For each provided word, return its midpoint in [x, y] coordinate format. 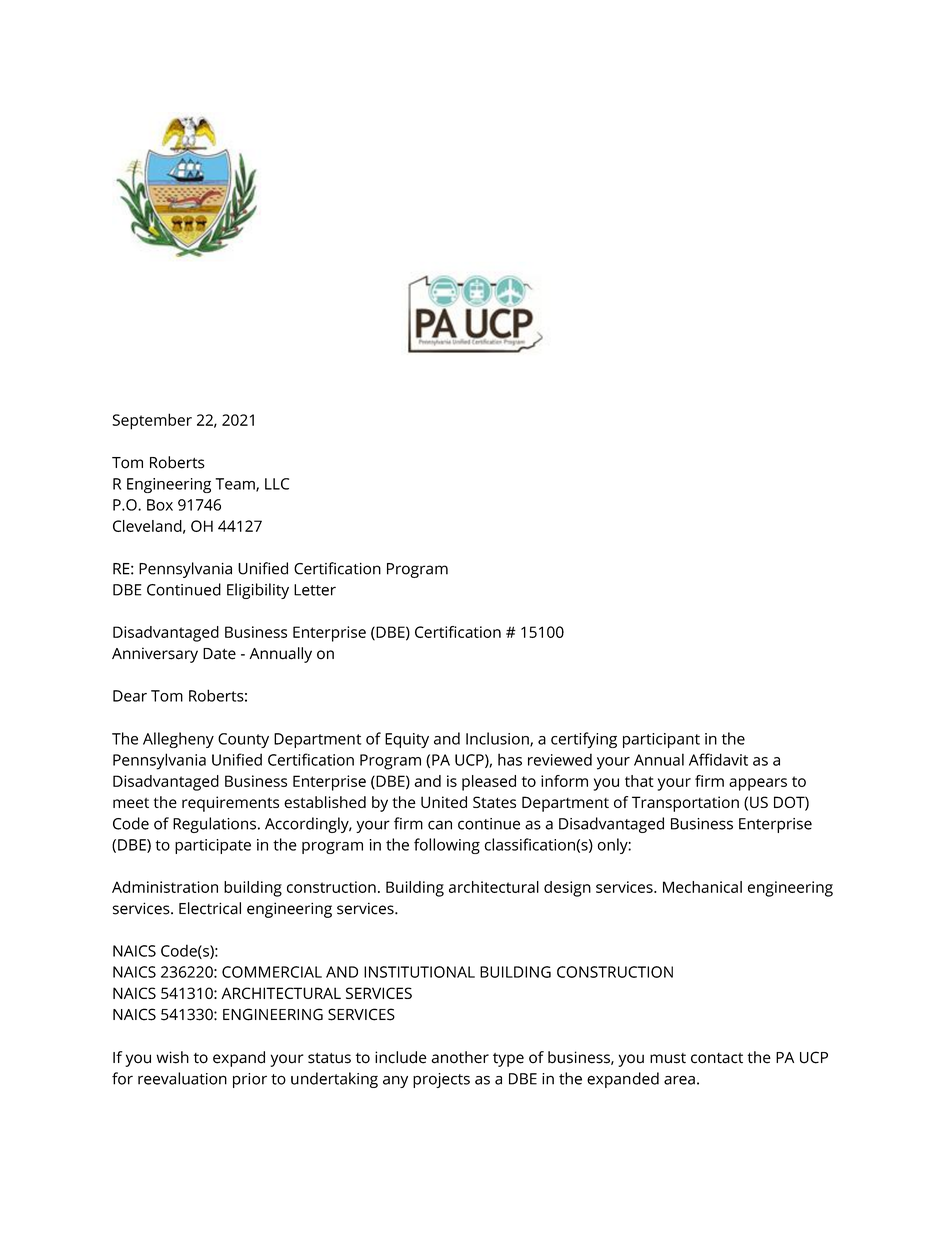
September [152, 421]
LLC [277, 484]
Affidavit [718, 759]
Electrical [210, 908]
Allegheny [178, 740]
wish [172, 1057]
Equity [407, 740]
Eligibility [258, 591]
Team [236, 485]
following [447, 846]
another [460, 1057]
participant [661, 740]
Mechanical [702, 887]
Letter [315, 590]
